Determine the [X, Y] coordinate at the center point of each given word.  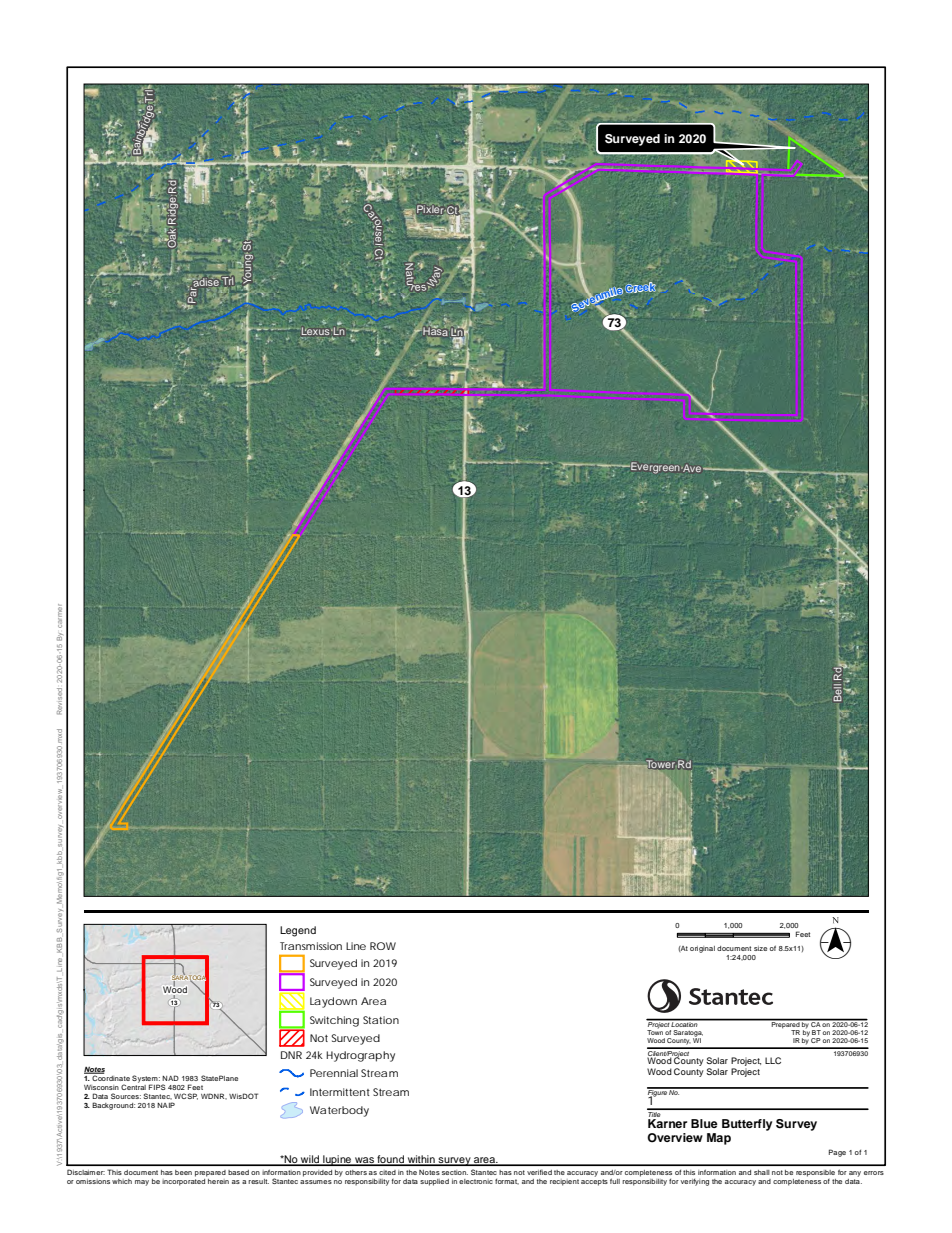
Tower [659, 764]
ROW [383, 946]
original [702, 949]
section [455, 1172]
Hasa [435, 331]
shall [762, 1172]
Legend [298, 931]
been [183, 1172]
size [760, 948]
